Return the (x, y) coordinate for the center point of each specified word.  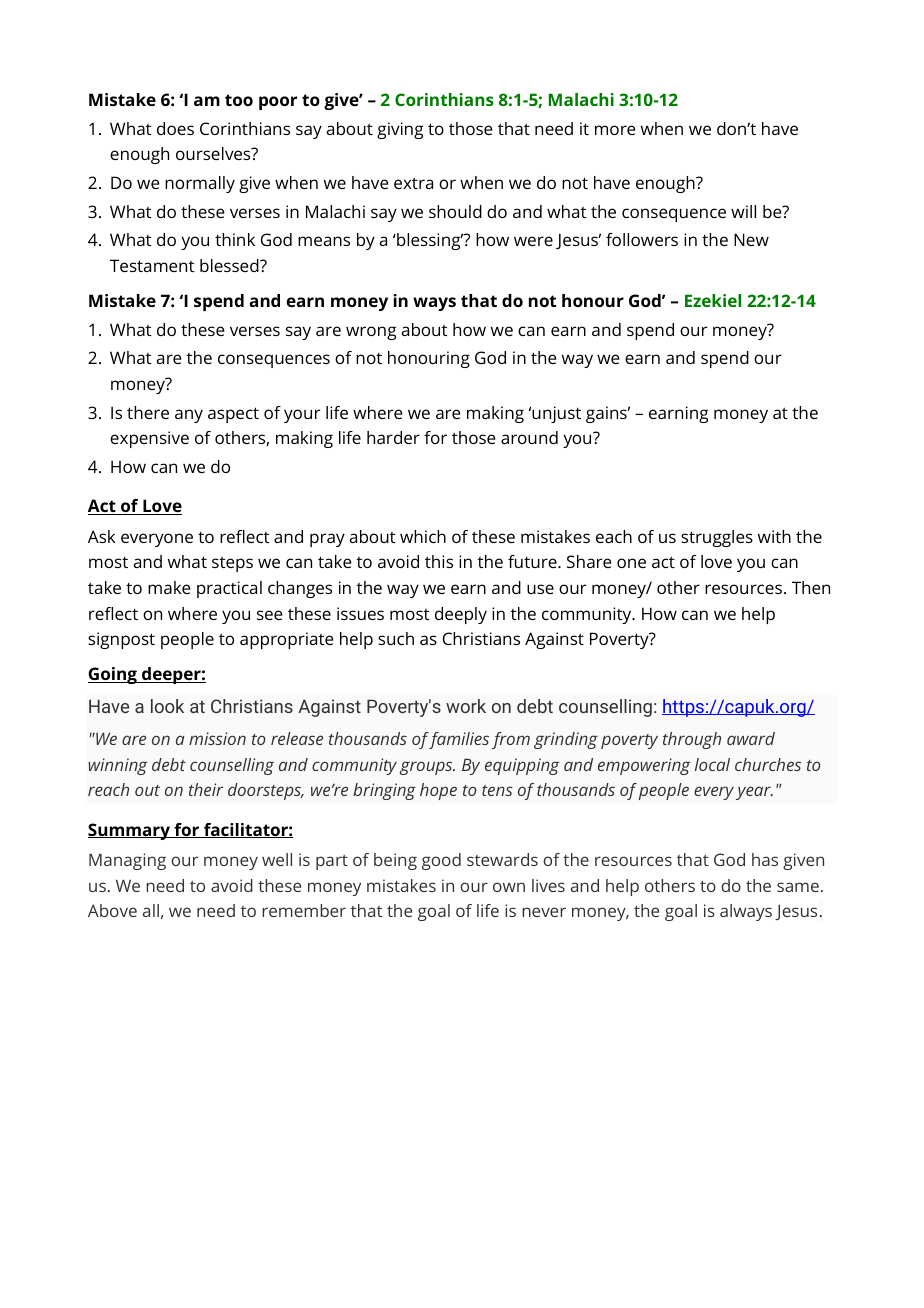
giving (400, 130)
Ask (102, 536)
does (175, 128)
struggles (717, 538)
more (615, 130)
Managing (127, 861)
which (423, 536)
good (441, 861)
